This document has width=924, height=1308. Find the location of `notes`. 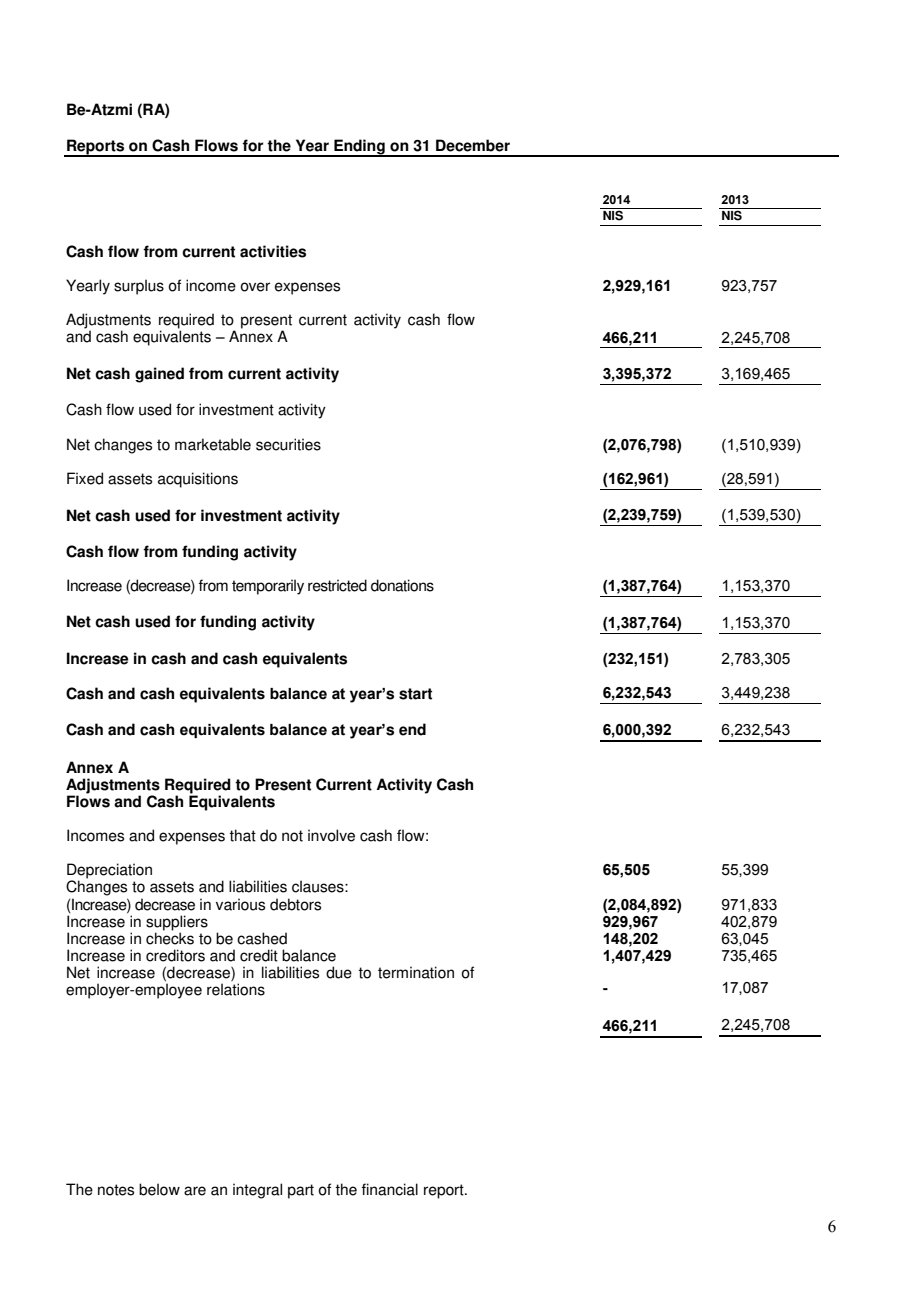

notes is located at coordinates (116, 1190).
